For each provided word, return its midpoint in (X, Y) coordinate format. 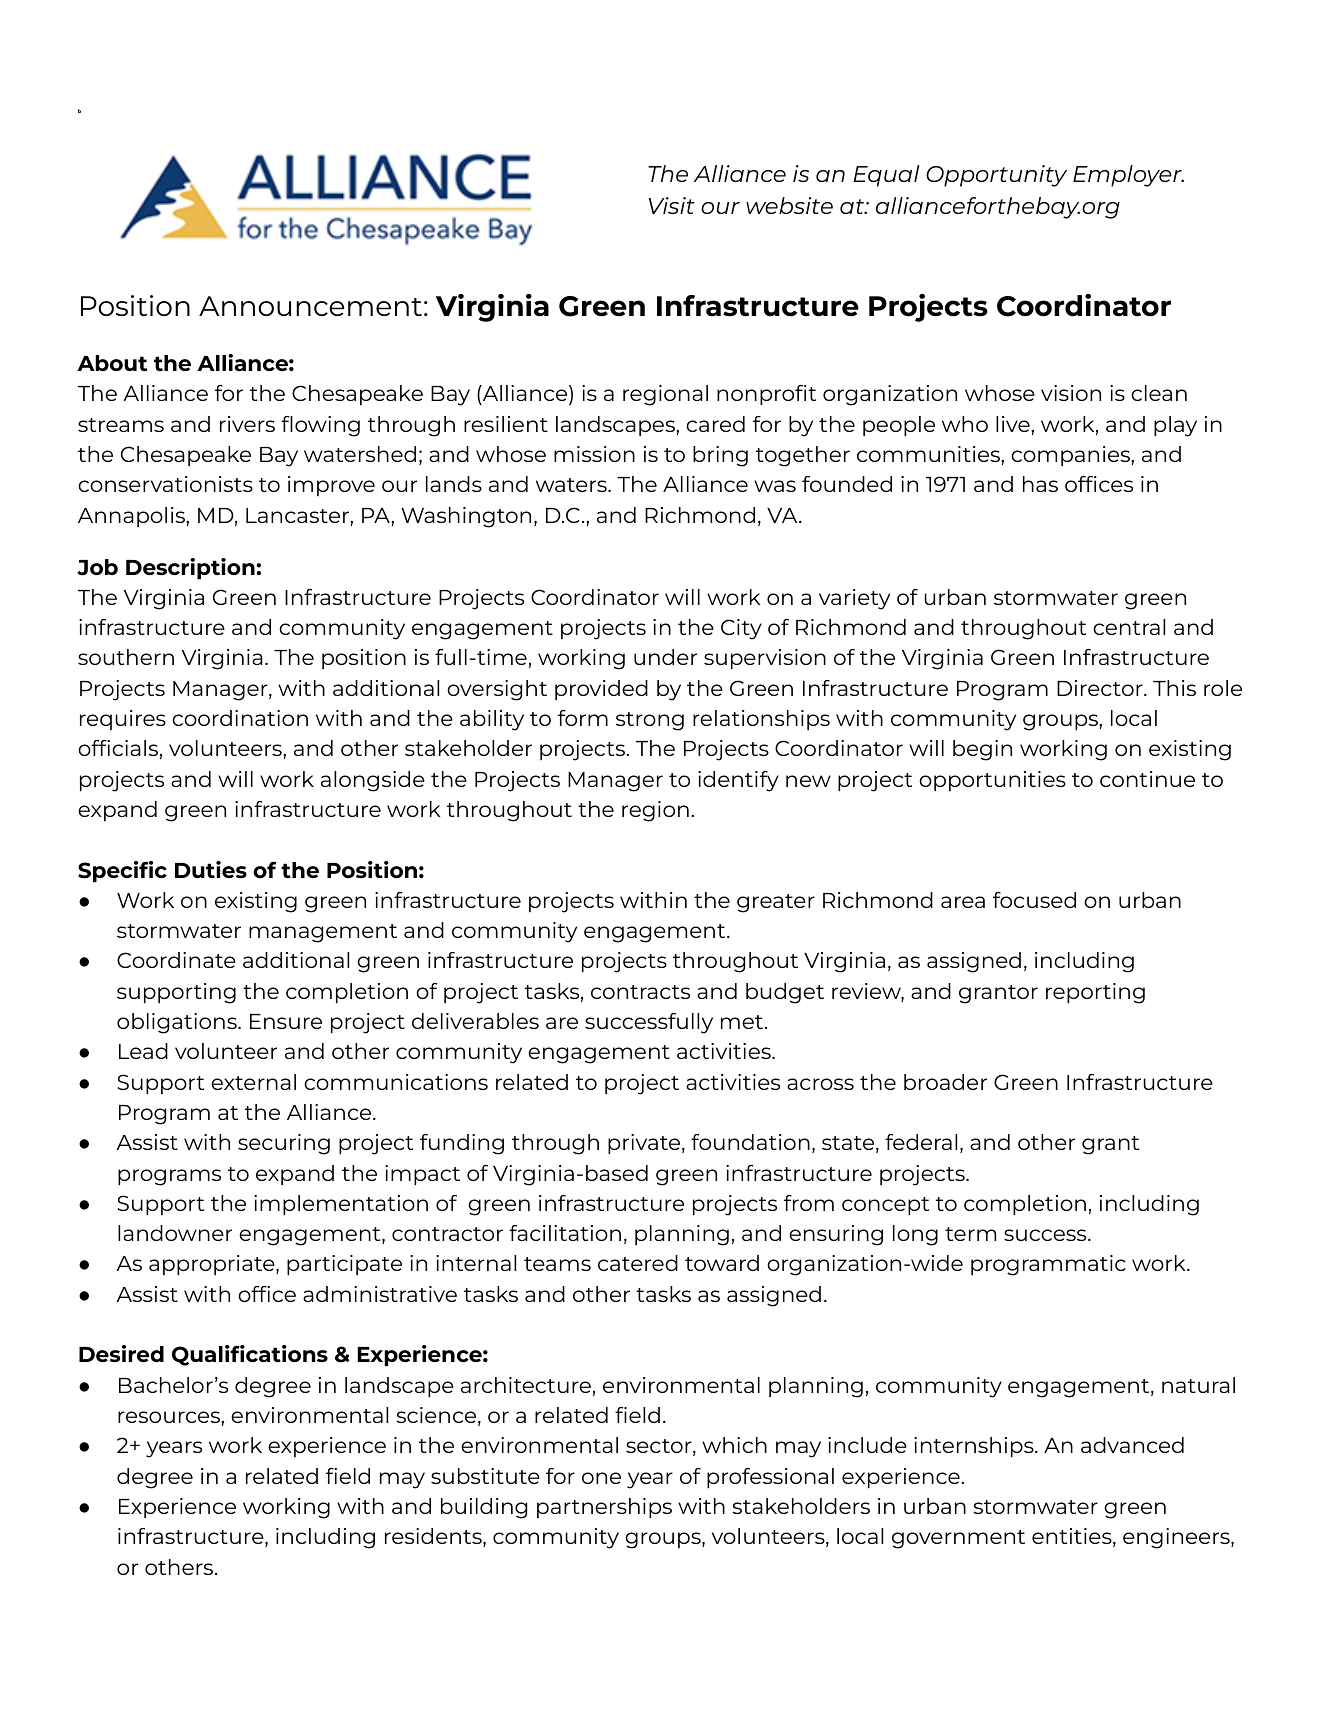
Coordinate (176, 960)
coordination (240, 718)
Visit (672, 205)
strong (650, 721)
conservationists (165, 484)
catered (638, 1263)
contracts (640, 992)
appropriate (213, 1265)
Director (1101, 688)
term (970, 1234)
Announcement (310, 306)
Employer (1128, 176)
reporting (1095, 993)
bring (720, 456)
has (1040, 484)
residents (434, 1537)
